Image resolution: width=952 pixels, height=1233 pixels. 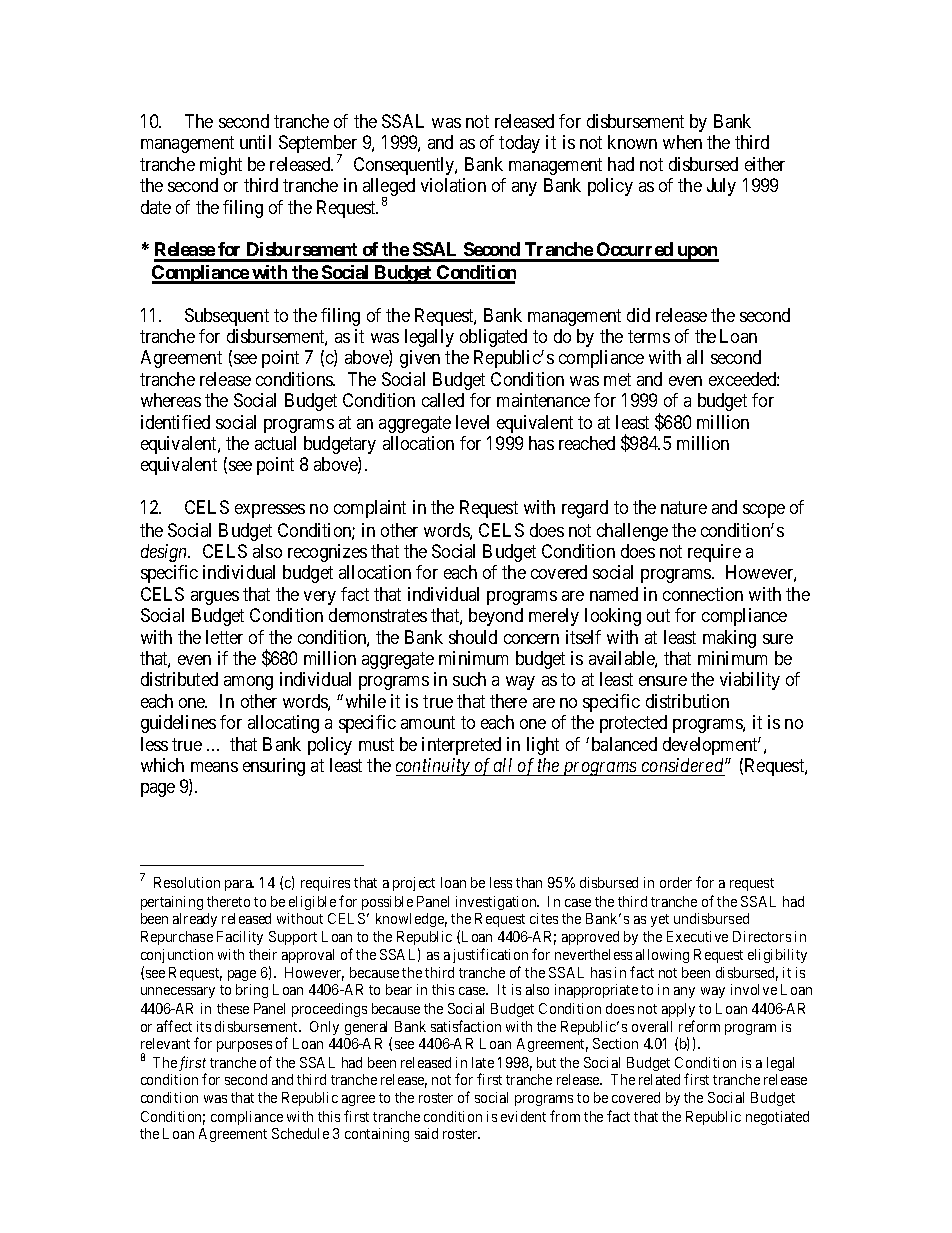 What do you see at coordinates (729, 639) in the image?
I see `making` at bounding box center [729, 639].
